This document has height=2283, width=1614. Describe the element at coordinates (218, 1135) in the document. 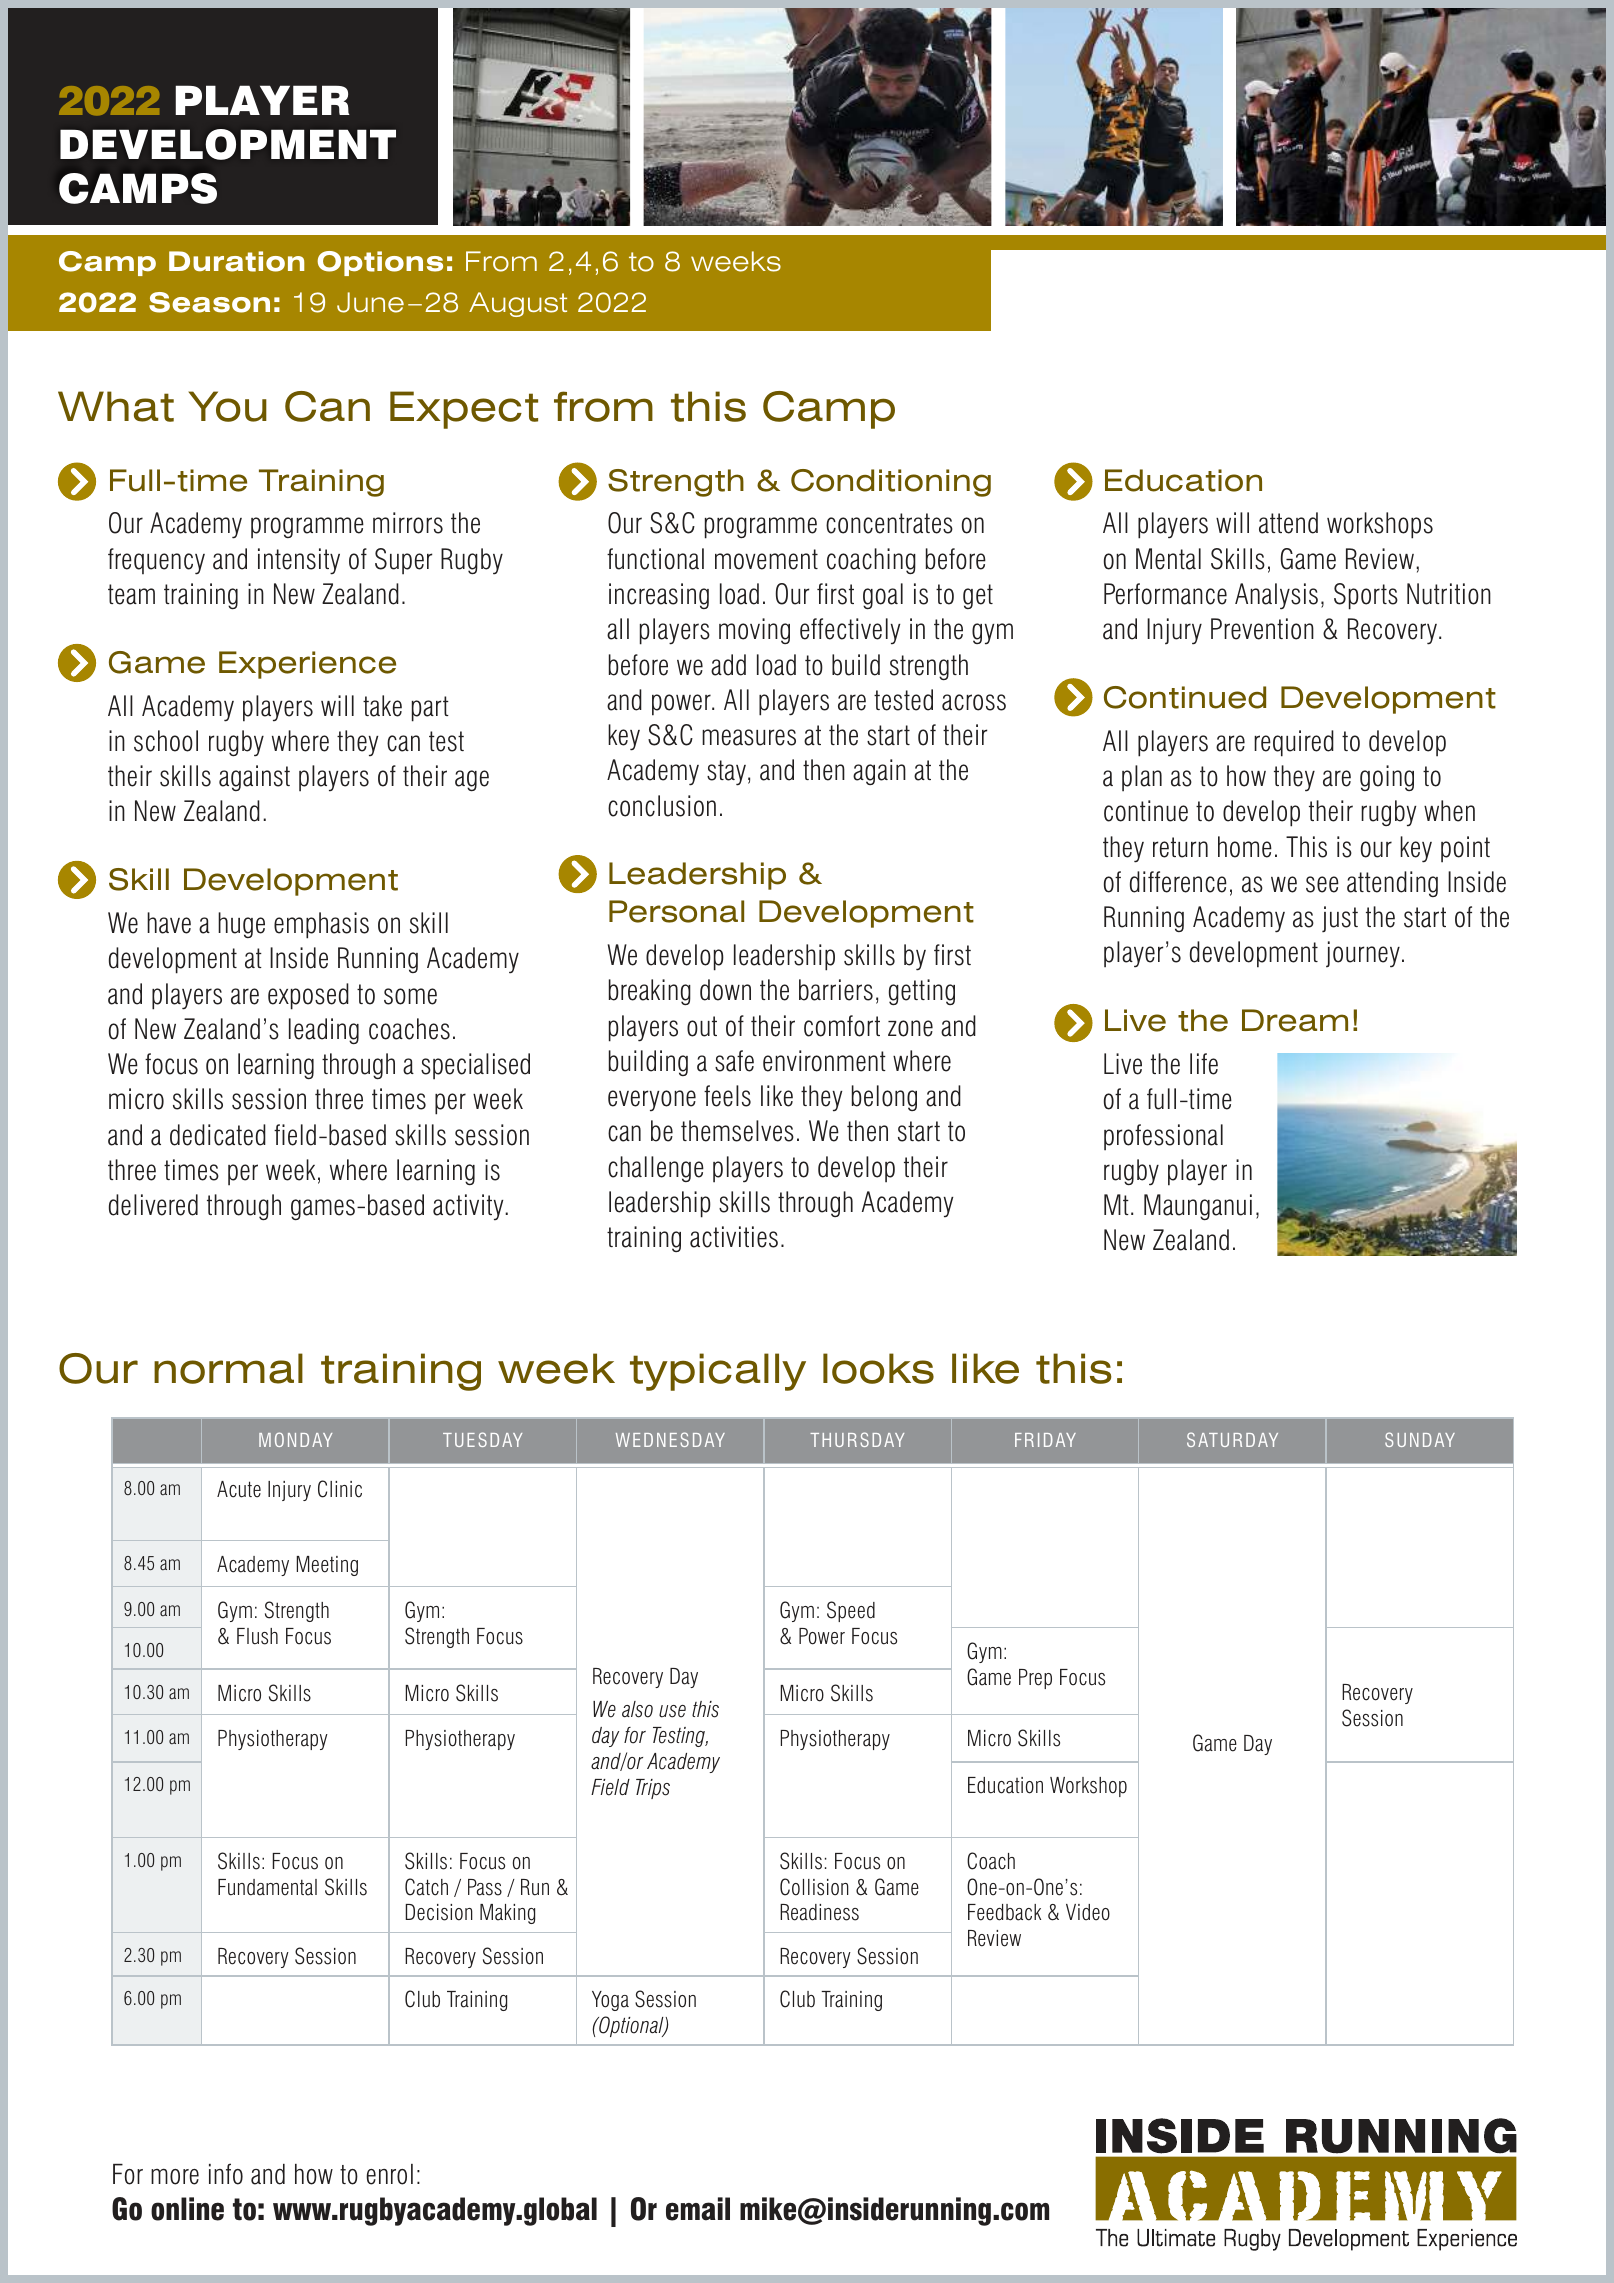

I see `dedicated` at that location.
